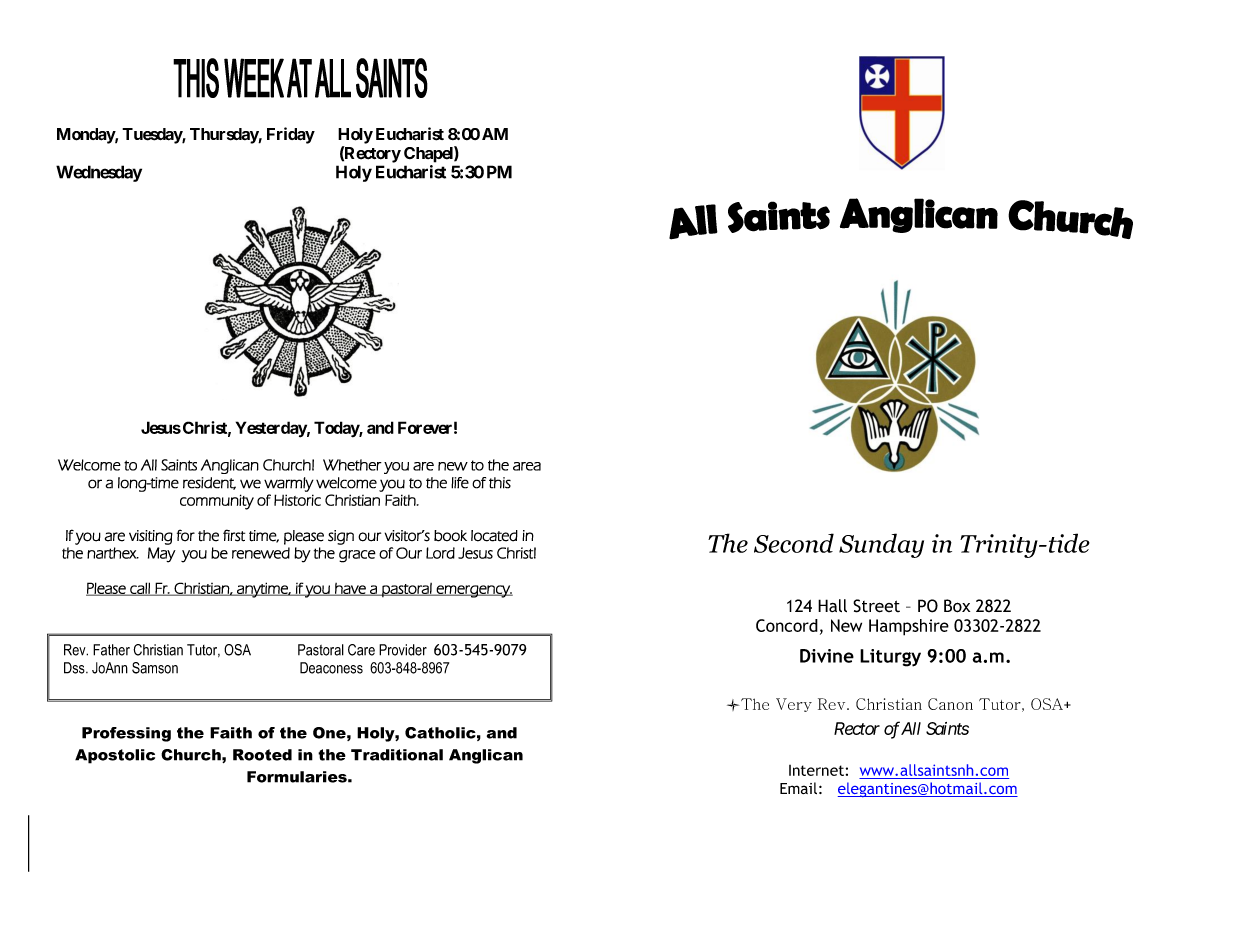 Image resolution: width=1233 pixels, height=952 pixels. What do you see at coordinates (352, 465) in the image?
I see `Whether` at bounding box center [352, 465].
